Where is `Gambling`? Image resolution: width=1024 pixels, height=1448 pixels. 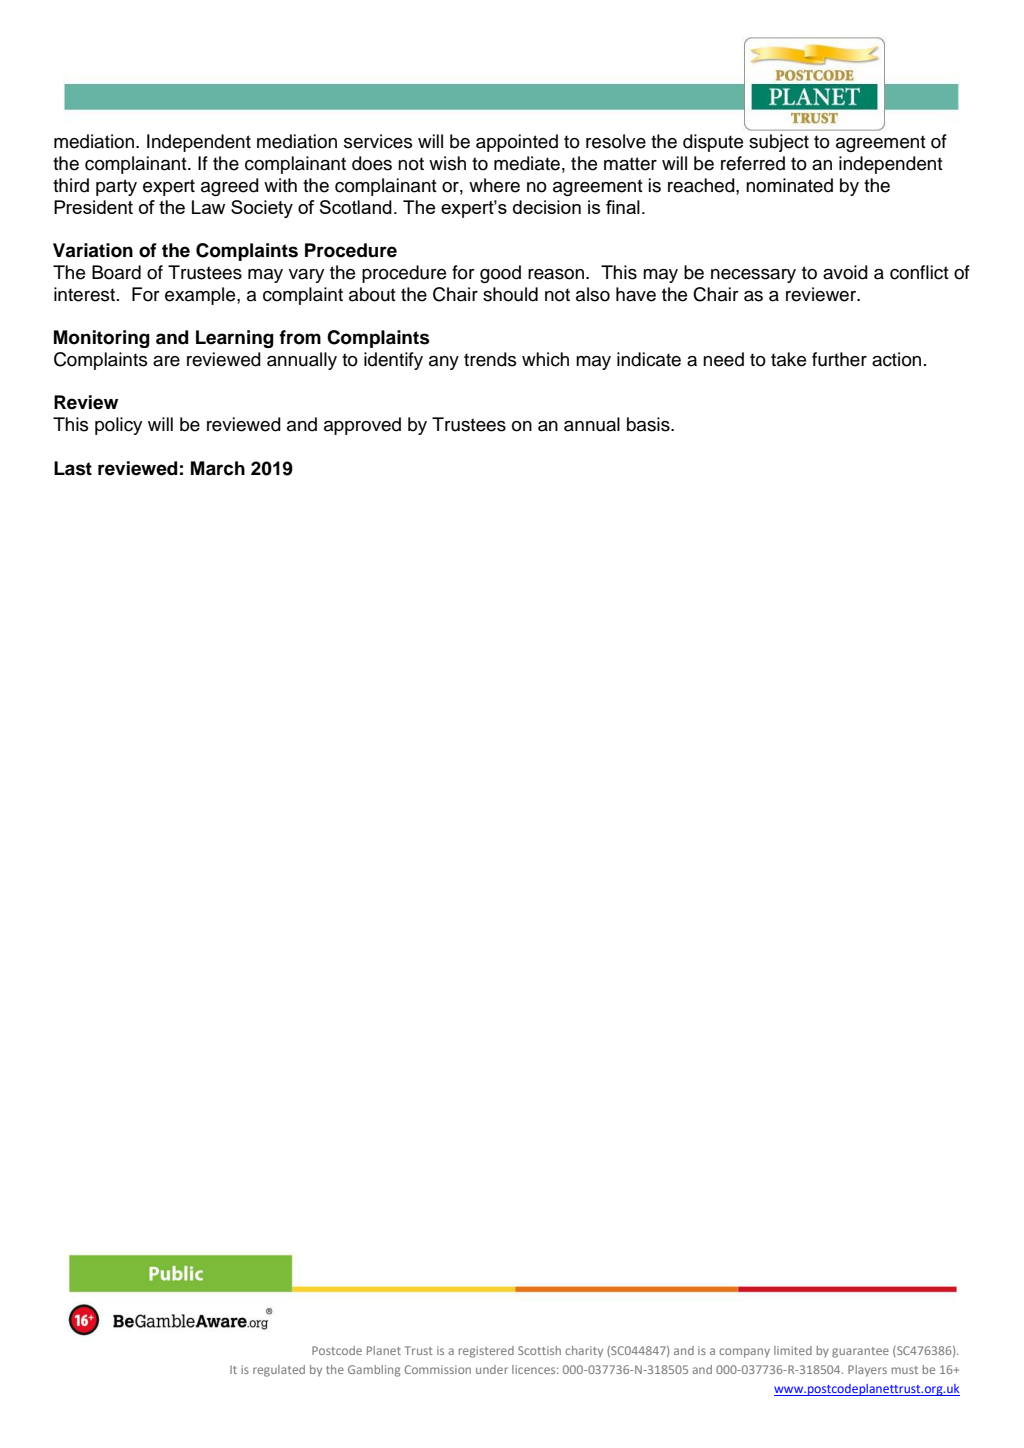 Gambling is located at coordinates (374, 1371).
